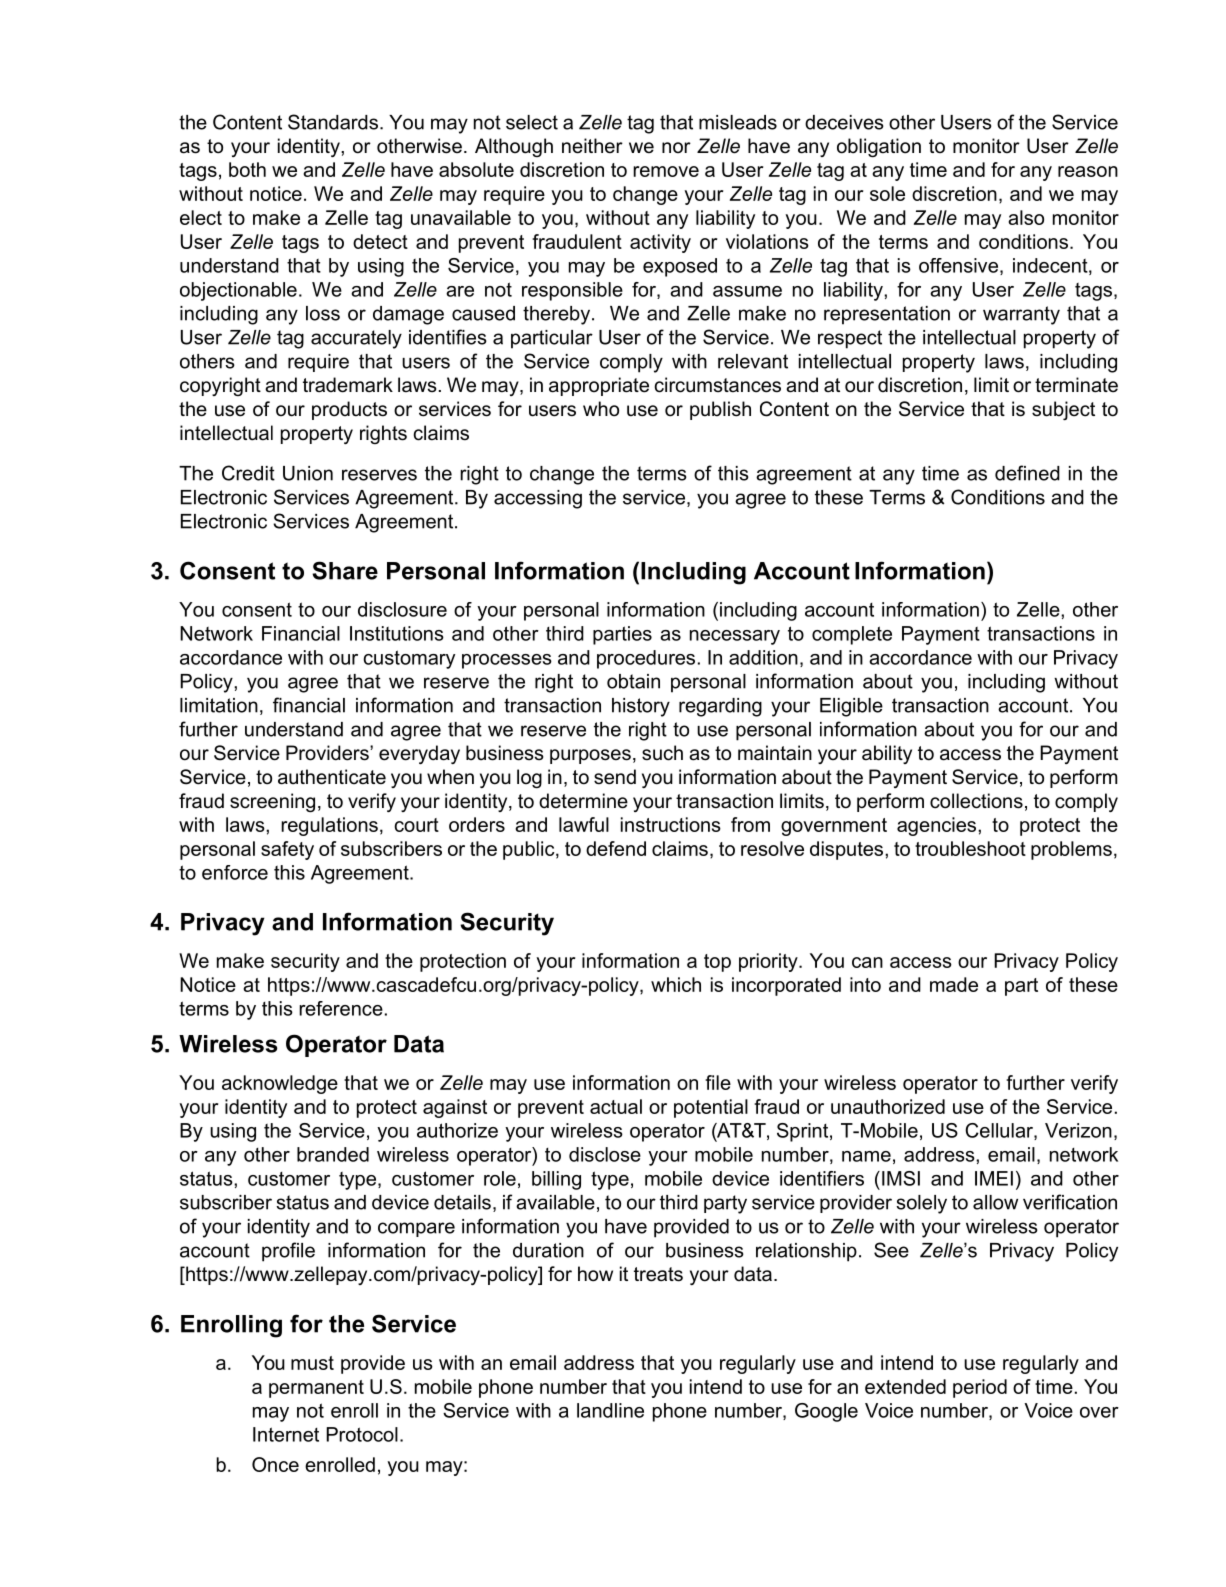  I want to click on remove, so click(666, 171).
